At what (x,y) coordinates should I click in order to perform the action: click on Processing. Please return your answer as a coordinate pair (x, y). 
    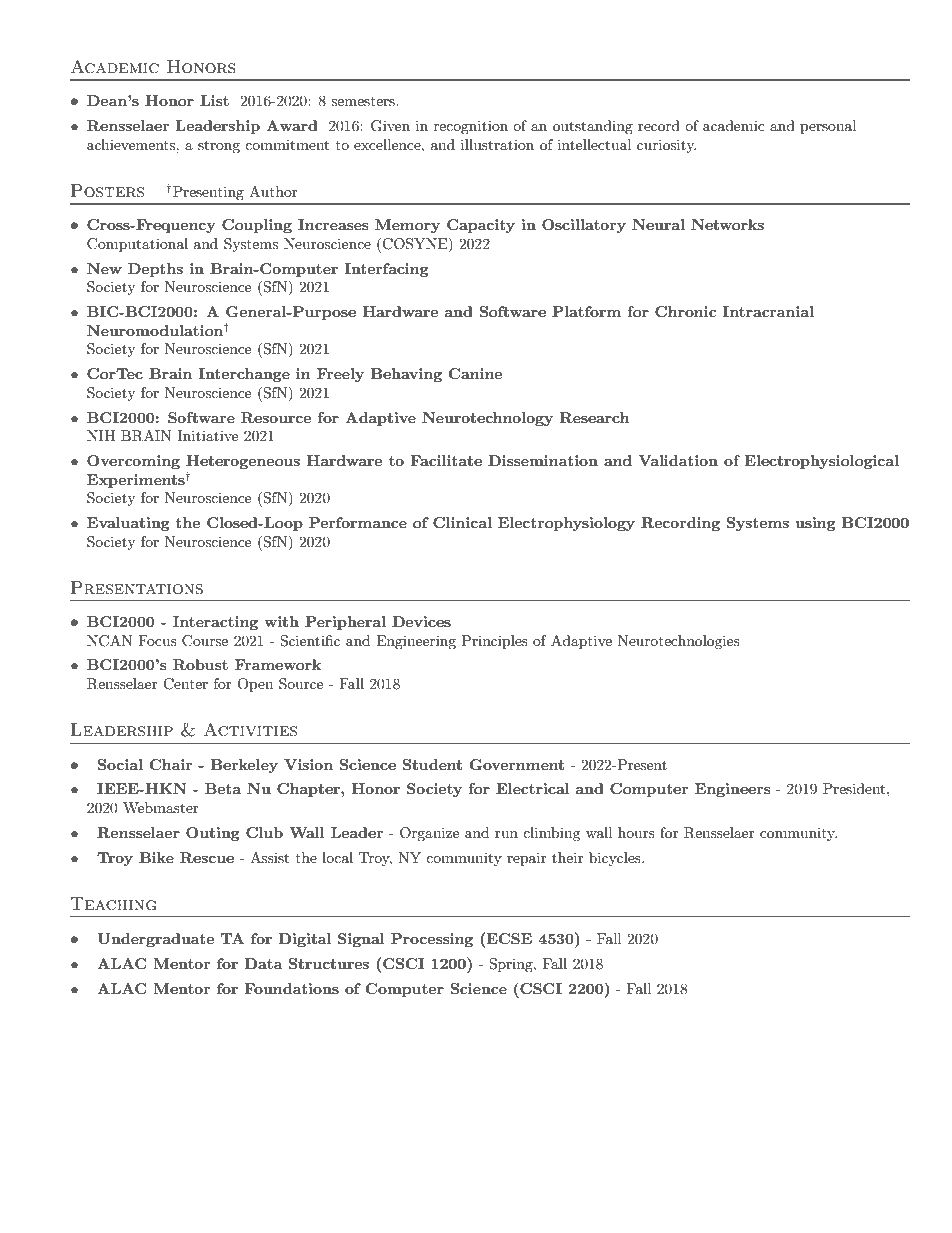
    Looking at the image, I should click on (432, 940).
